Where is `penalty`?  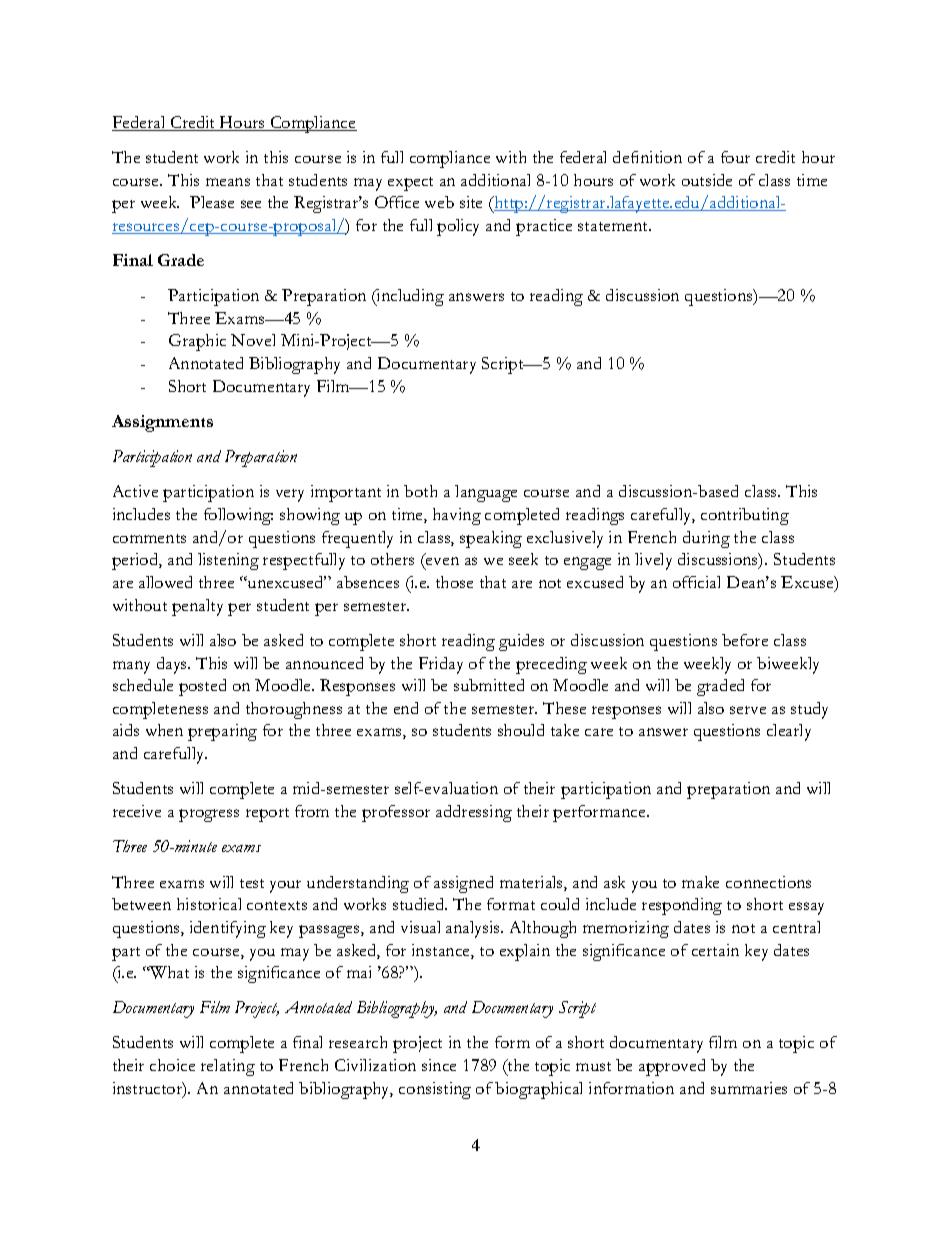 penalty is located at coordinates (197, 607).
